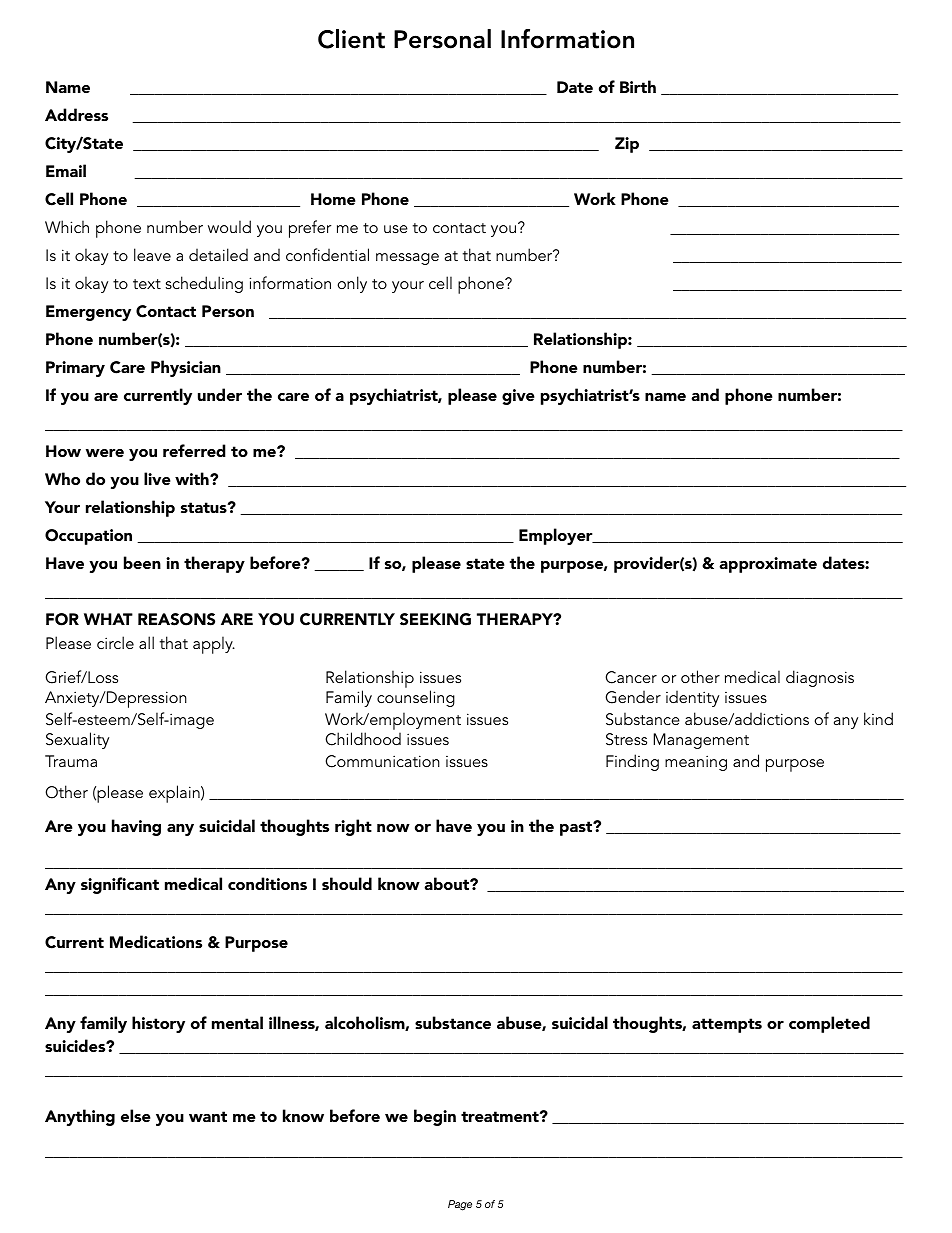 This screenshot has height=1233, width=952. What do you see at coordinates (638, 86) in the screenshot?
I see `Birth` at bounding box center [638, 86].
